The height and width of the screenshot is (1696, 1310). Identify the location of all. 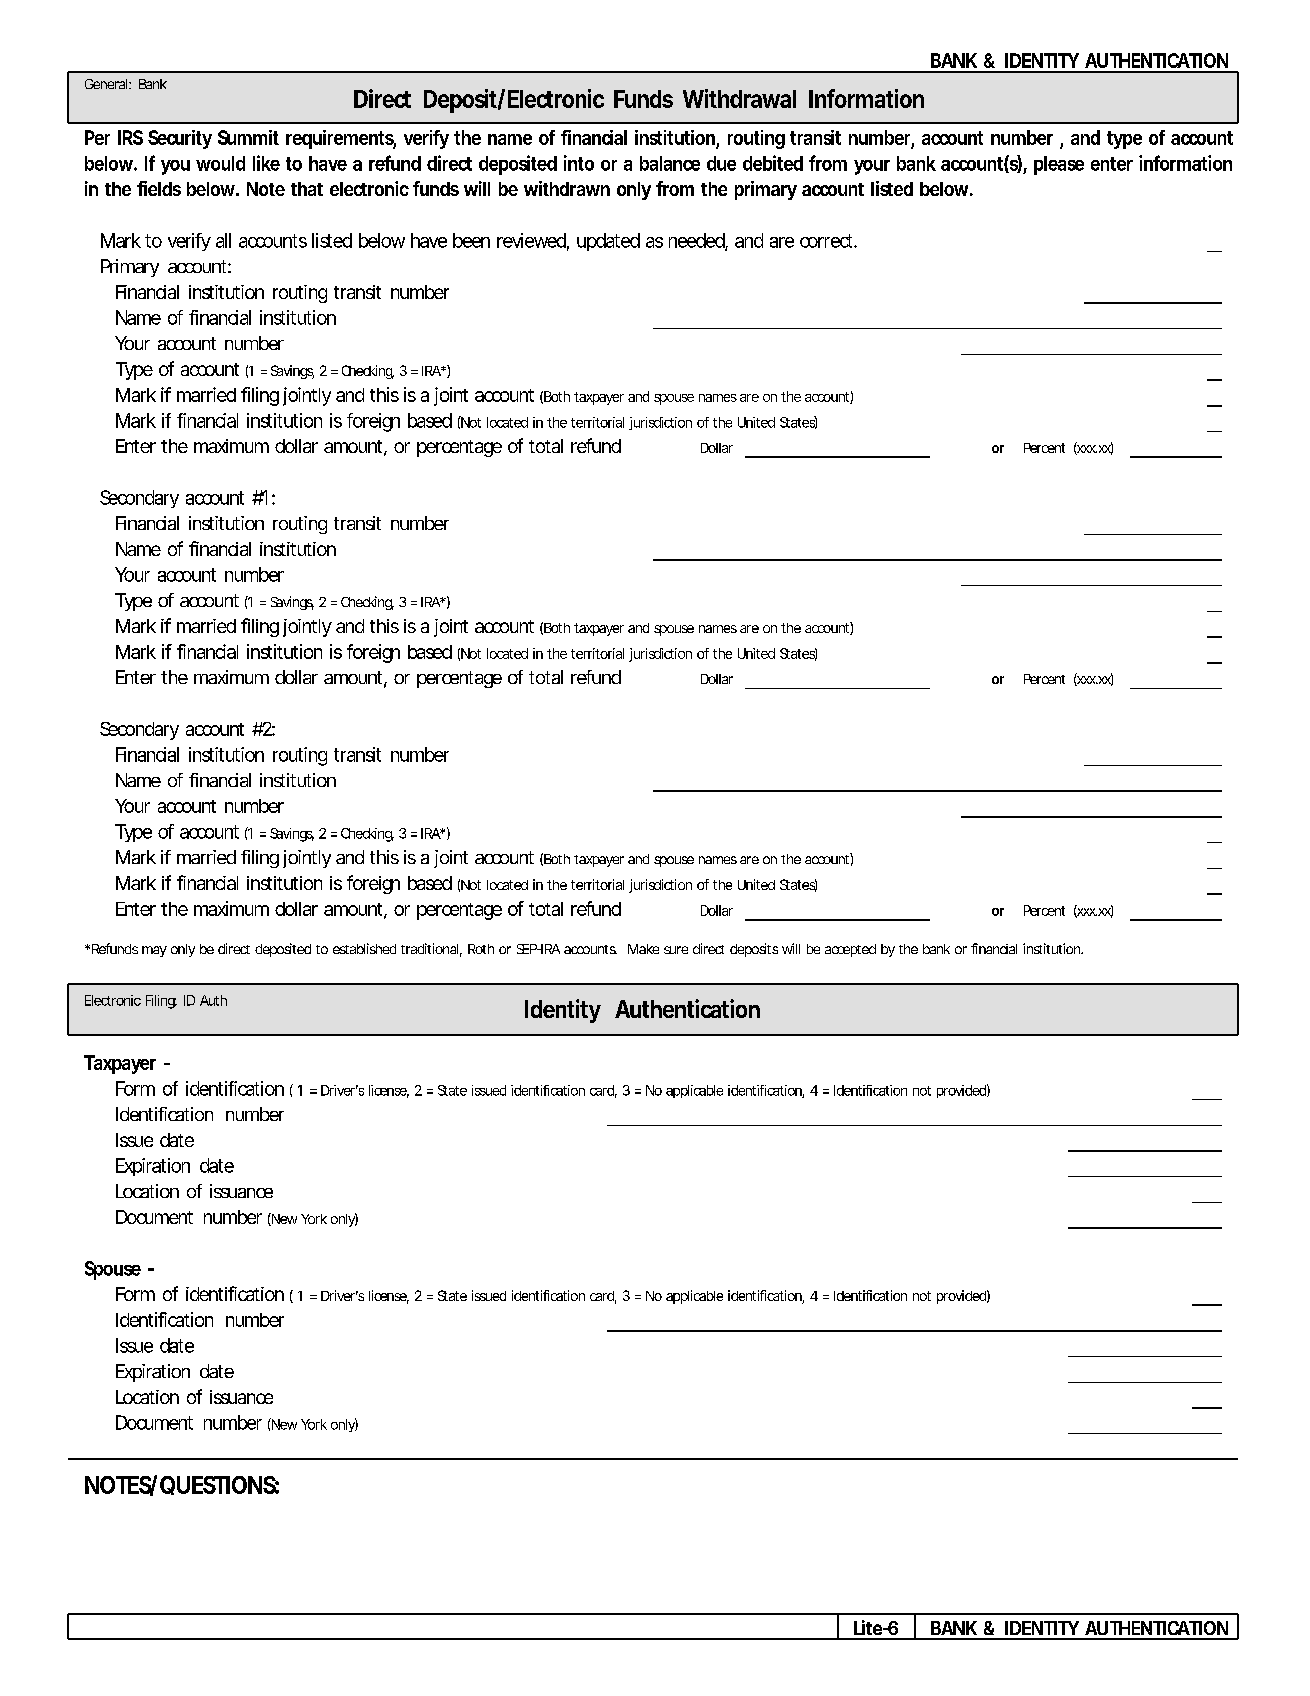
(223, 240).
